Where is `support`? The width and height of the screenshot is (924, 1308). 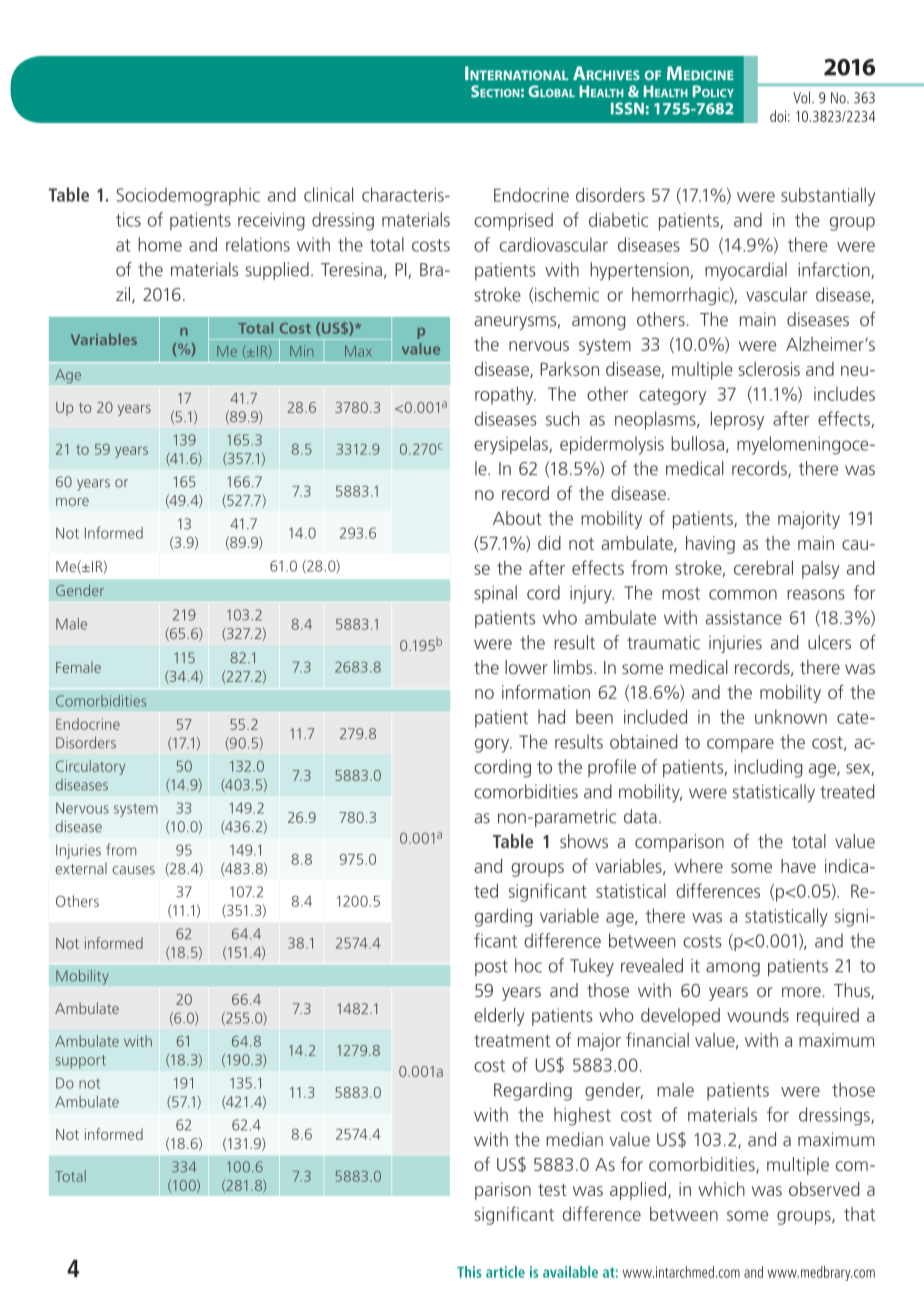
support is located at coordinates (80, 1062).
